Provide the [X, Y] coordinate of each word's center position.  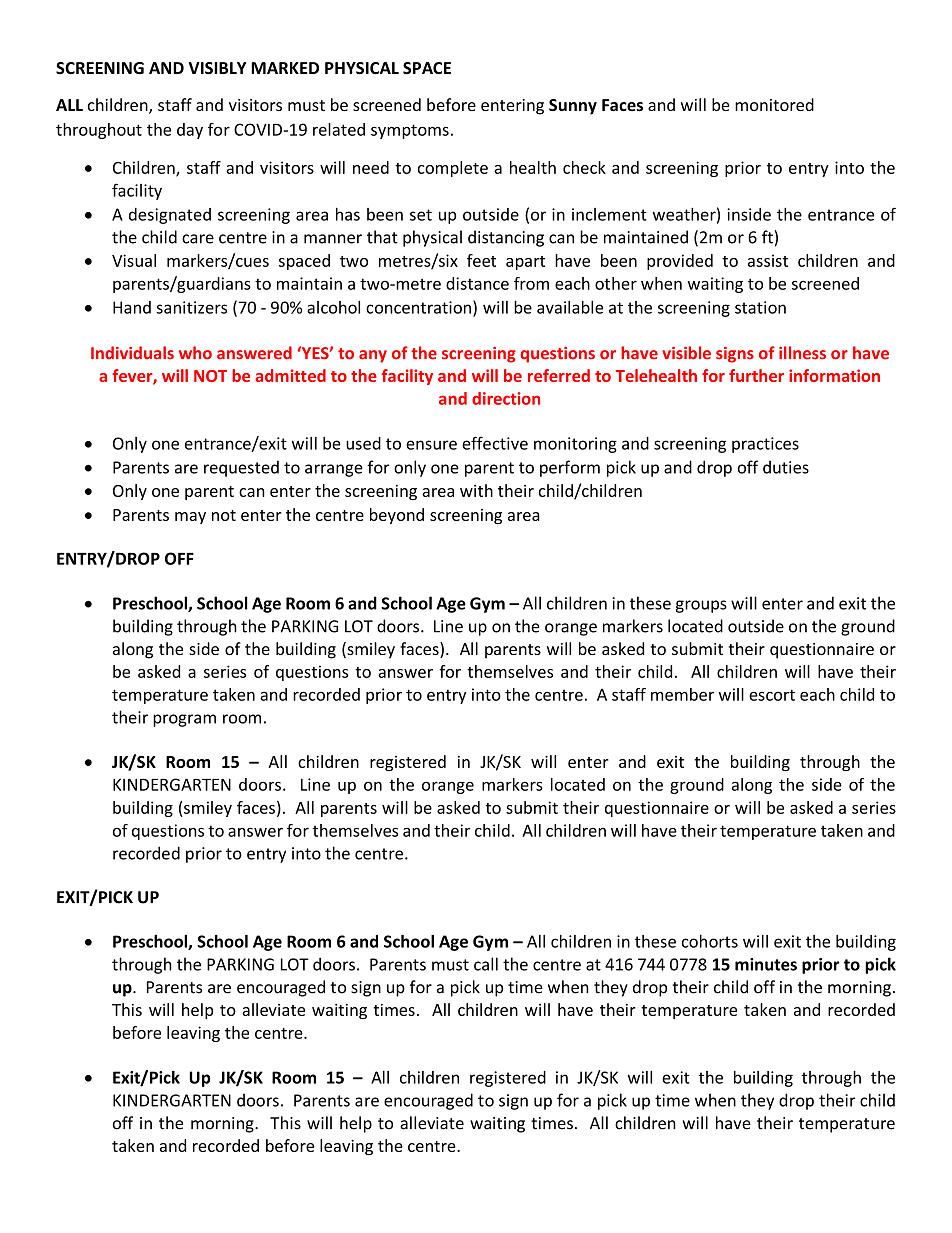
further [756, 375]
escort [772, 695]
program [184, 720]
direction [506, 398]
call [486, 964]
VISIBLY [217, 68]
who [195, 353]
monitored [774, 104]
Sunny [573, 107]
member [682, 694]
